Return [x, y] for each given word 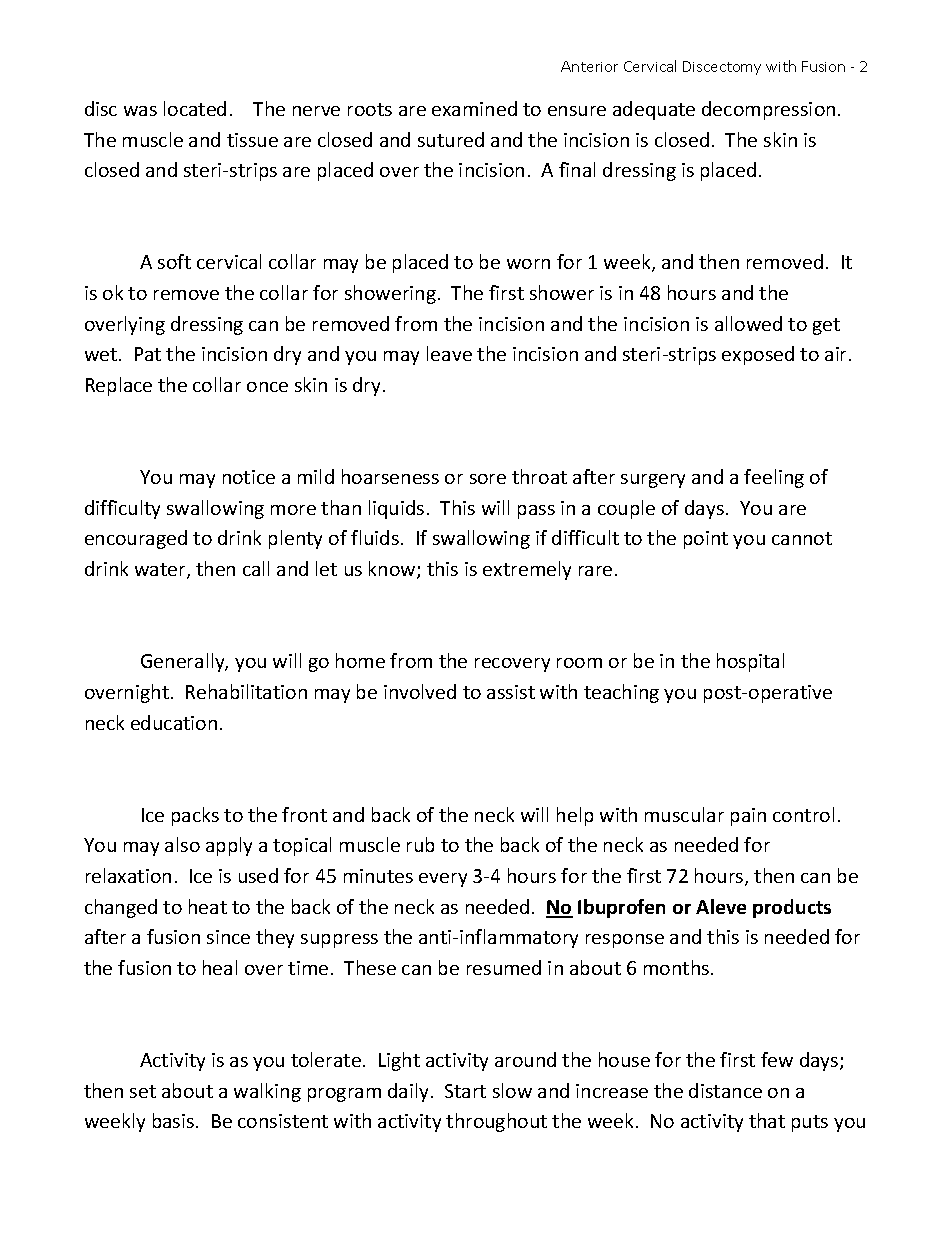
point [706, 540]
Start [465, 1091]
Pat [148, 354]
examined [474, 108]
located [195, 108]
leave [449, 353]
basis [175, 1120]
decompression [768, 110]
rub [420, 844]
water [161, 571]
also [182, 844]
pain [748, 817]
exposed [758, 355]
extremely [527, 570]
